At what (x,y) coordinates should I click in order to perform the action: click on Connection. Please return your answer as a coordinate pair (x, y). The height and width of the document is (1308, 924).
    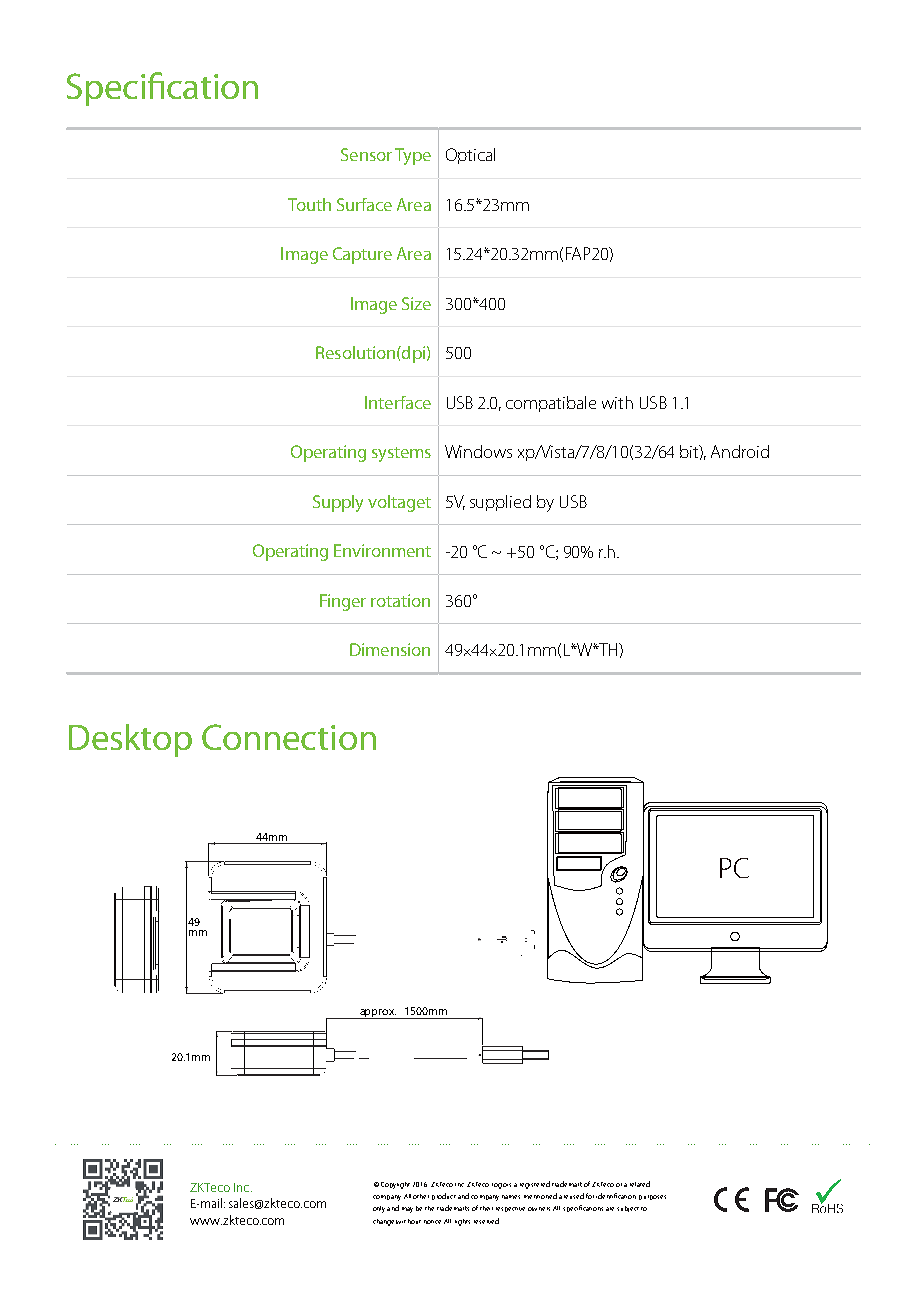
    Looking at the image, I should click on (289, 737).
